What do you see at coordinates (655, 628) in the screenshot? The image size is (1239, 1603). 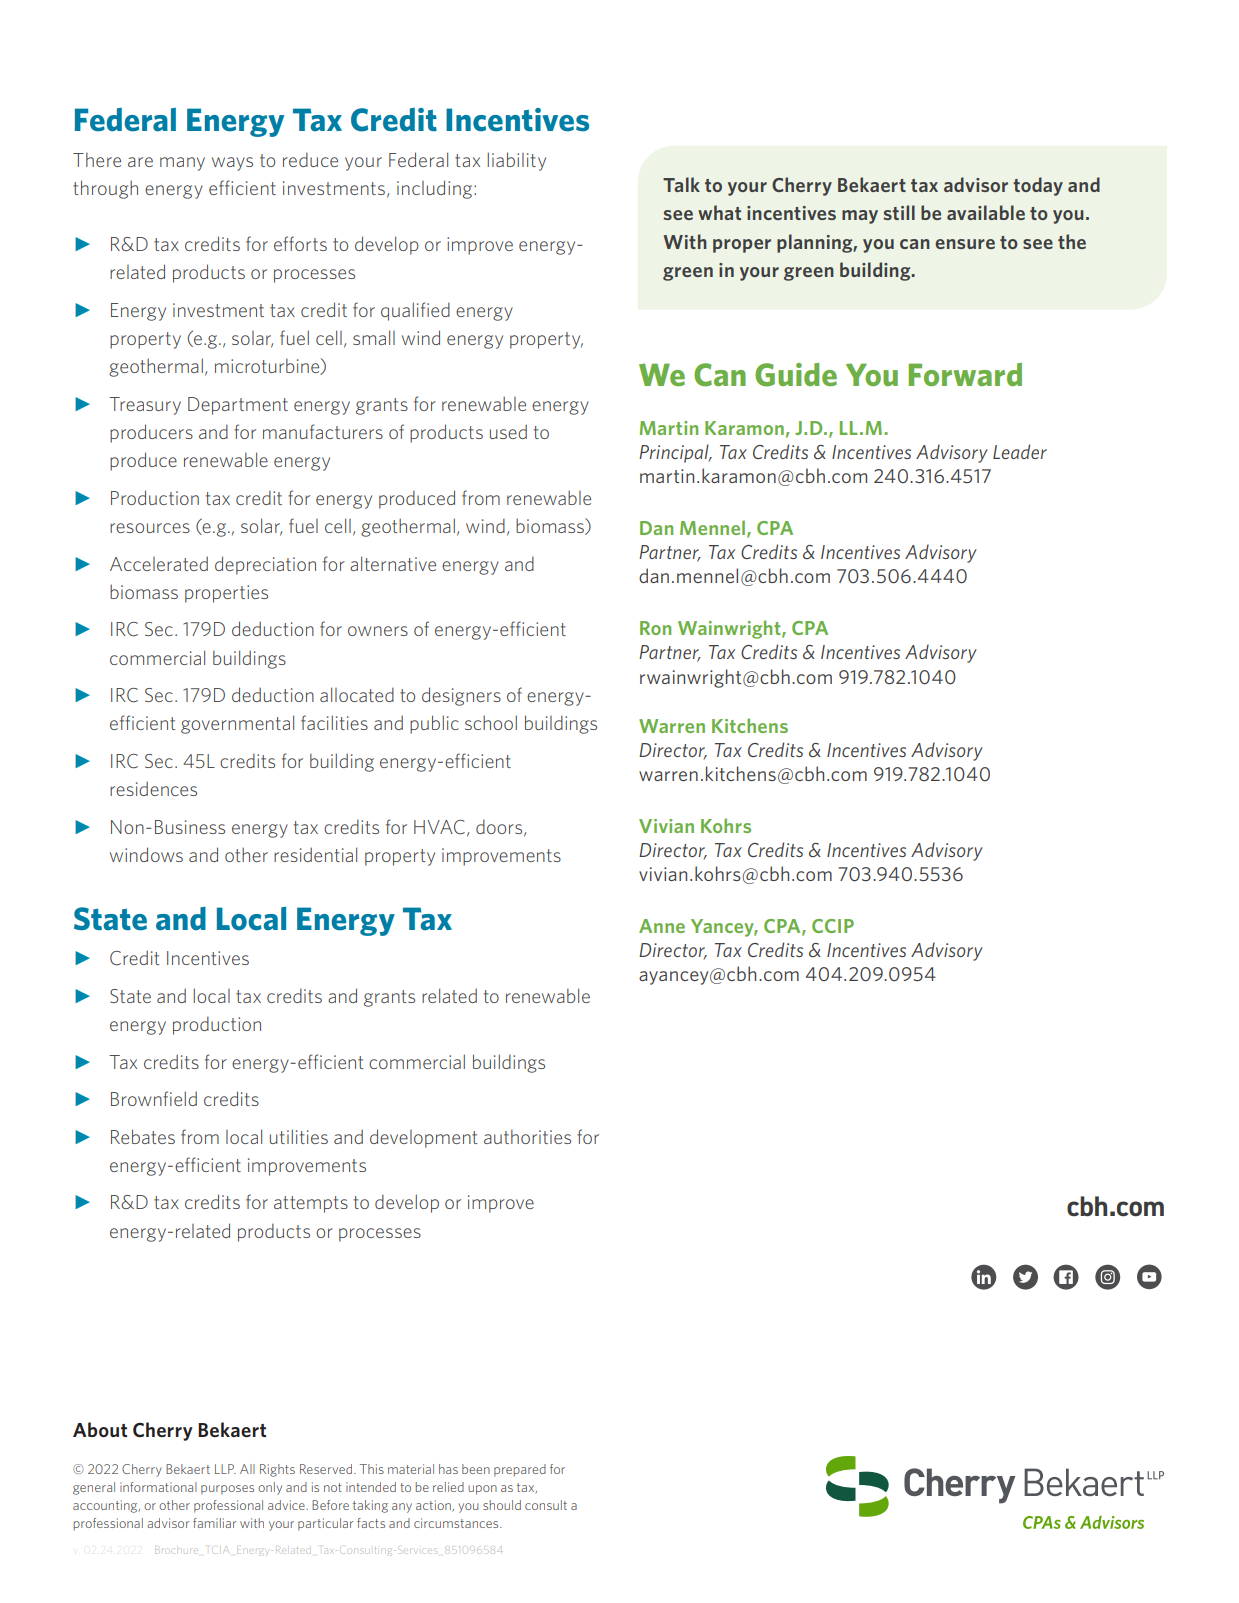 I see `Ron` at bounding box center [655, 628].
